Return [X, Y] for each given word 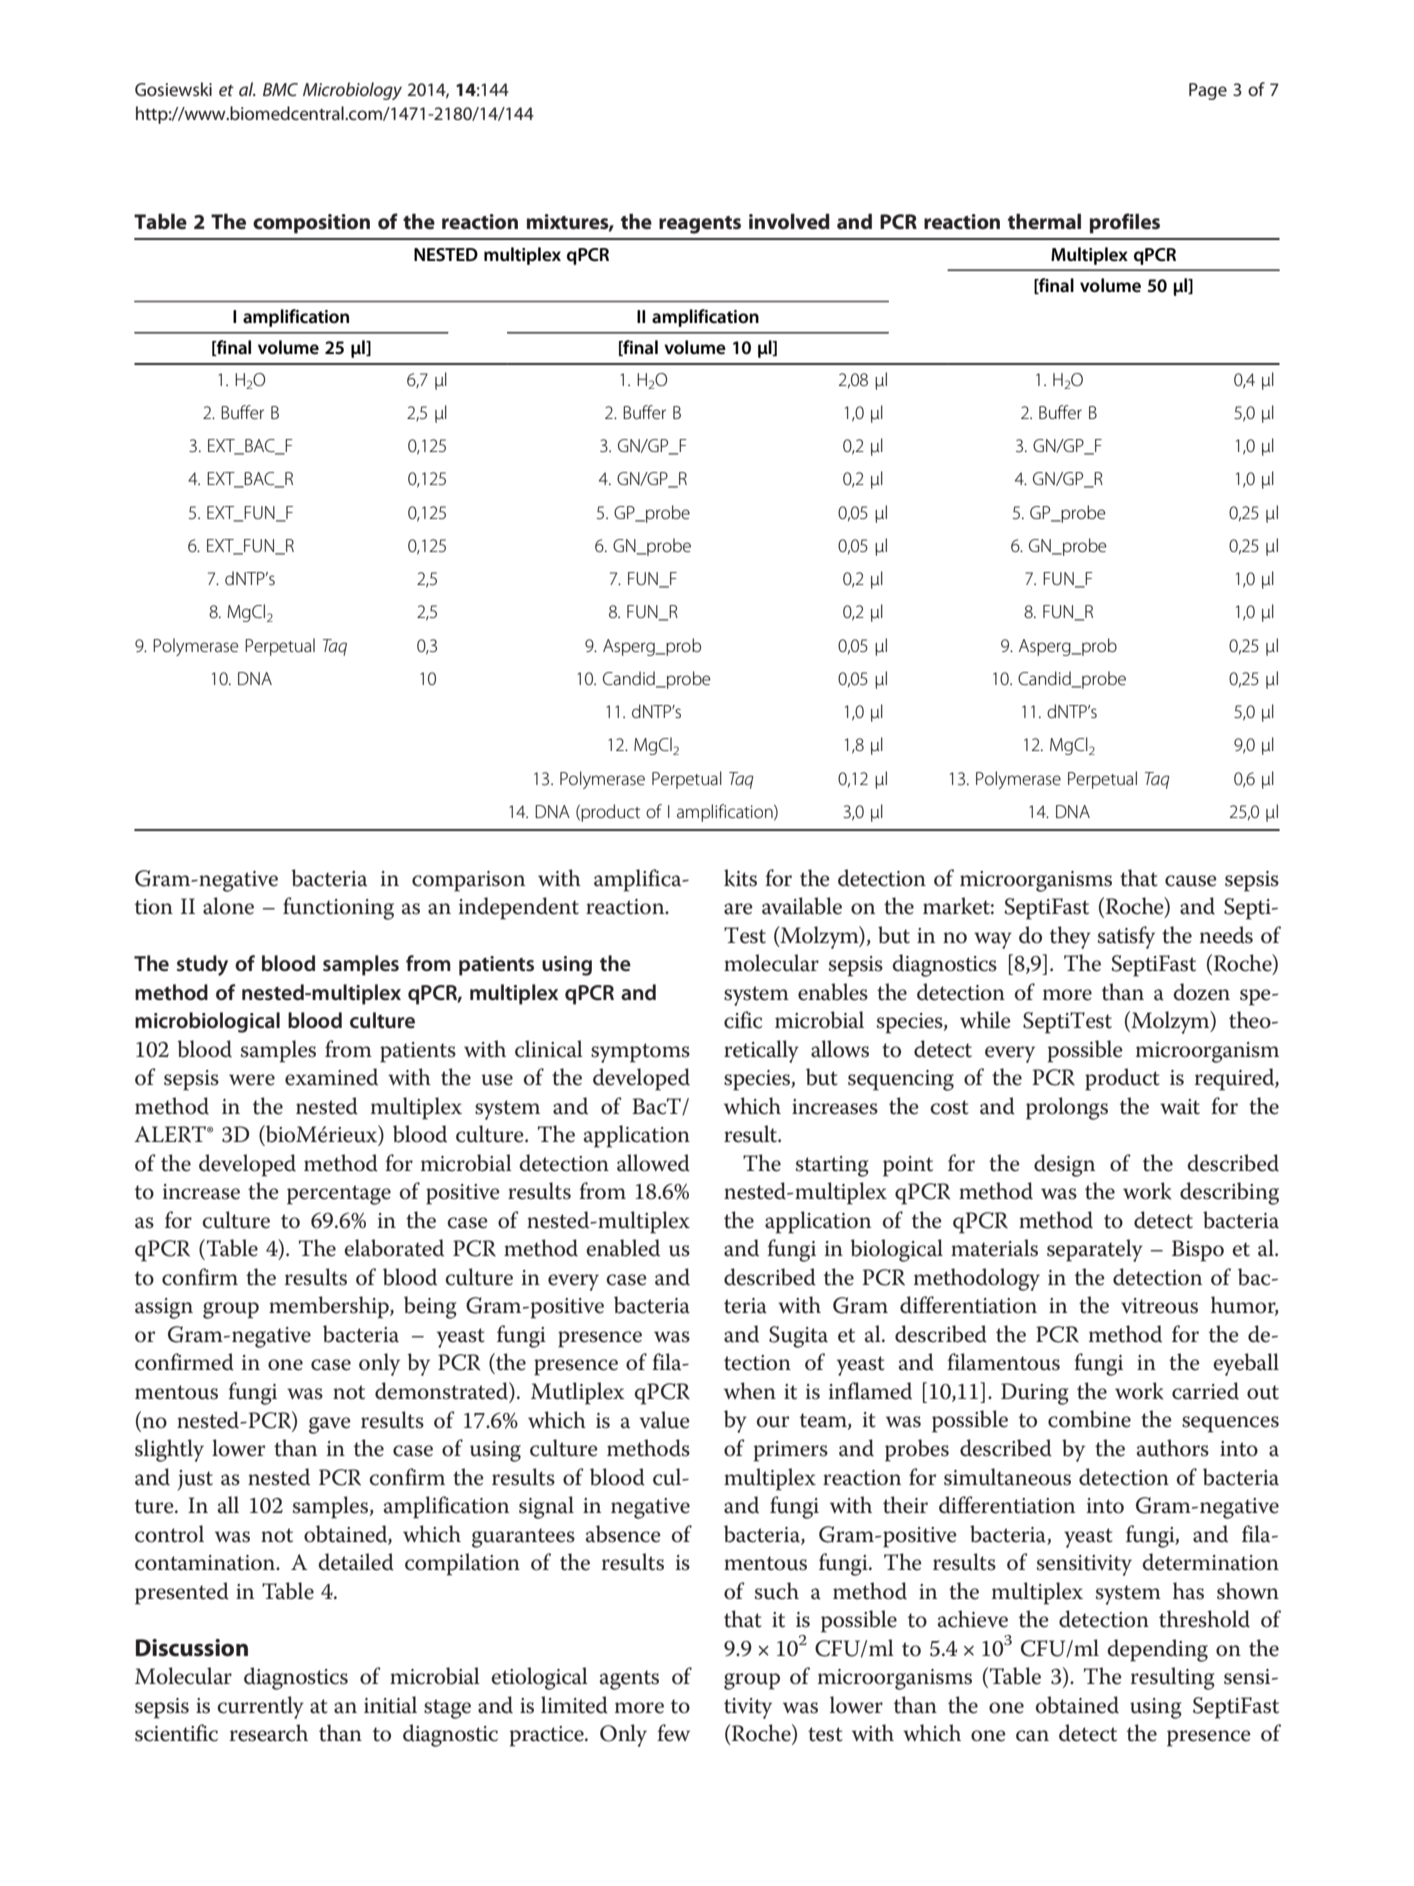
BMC [280, 89]
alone [228, 906]
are [738, 909]
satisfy [1126, 937]
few [673, 1733]
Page [1208, 91]
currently [260, 1707]
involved [789, 221]
